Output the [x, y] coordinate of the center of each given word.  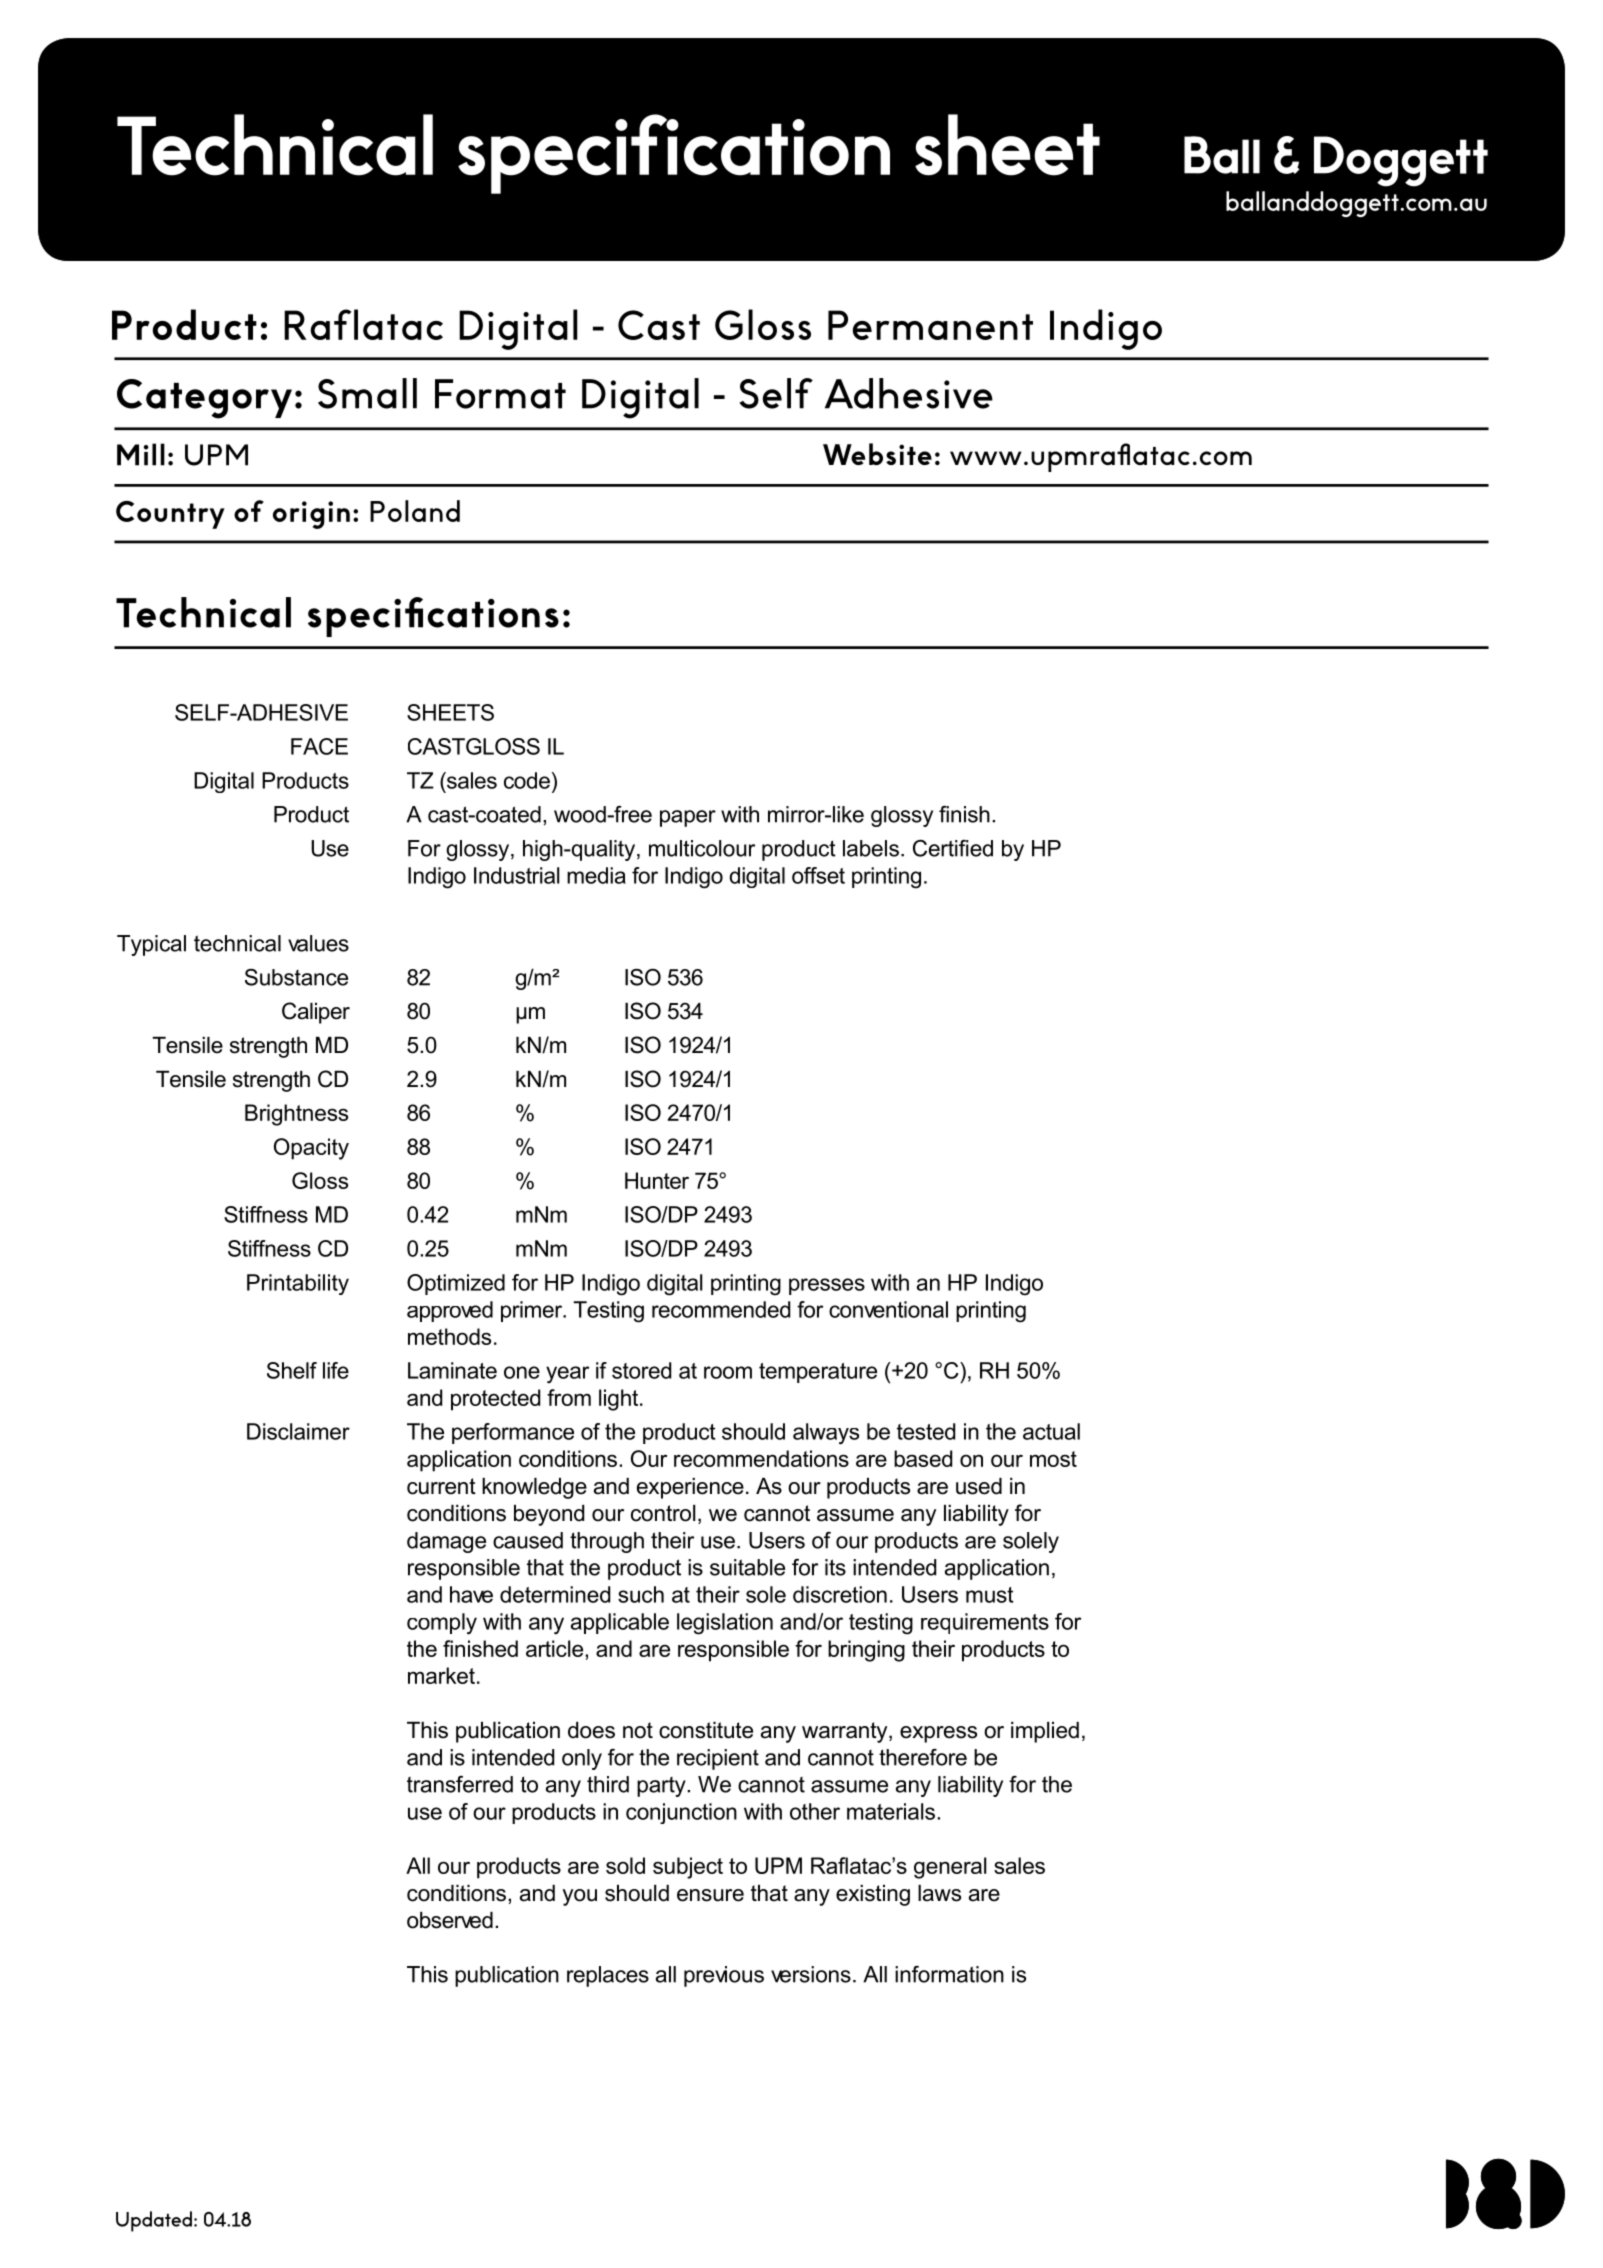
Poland [415, 511]
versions [811, 1974]
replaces [608, 1976]
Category [204, 399]
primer [533, 1311]
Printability [298, 1284]
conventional [888, 1309]
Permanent [930, 325]
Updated [154, 2221]
